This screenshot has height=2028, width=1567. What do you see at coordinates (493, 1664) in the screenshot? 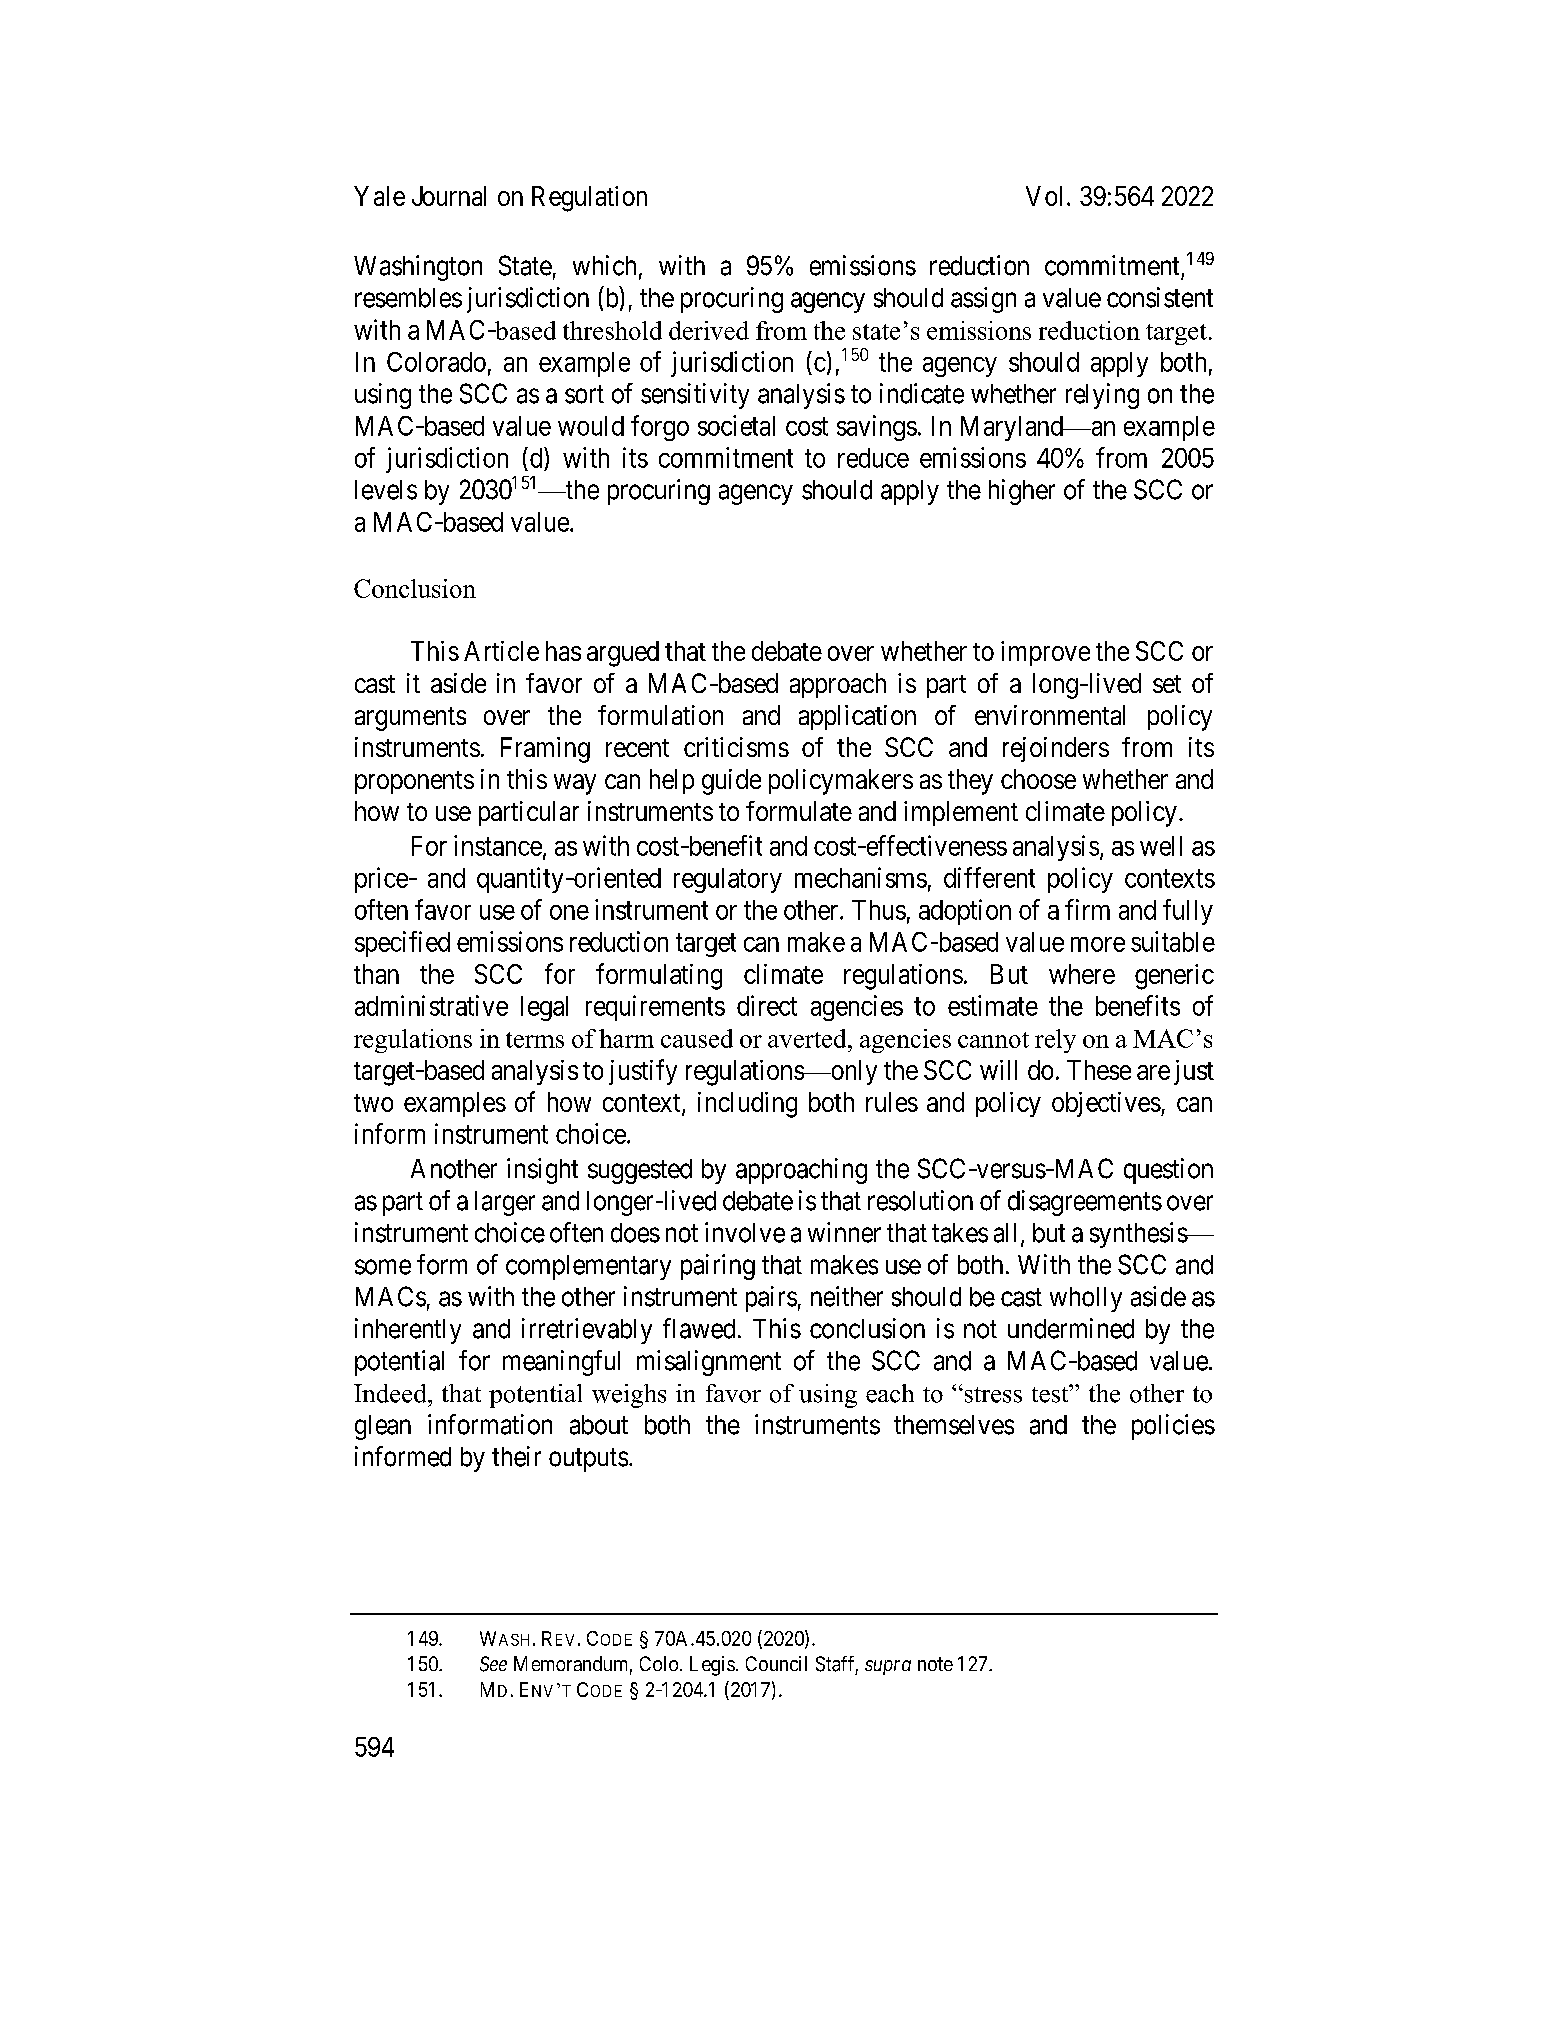
I see `See` at bounding box center [493, 1664].
